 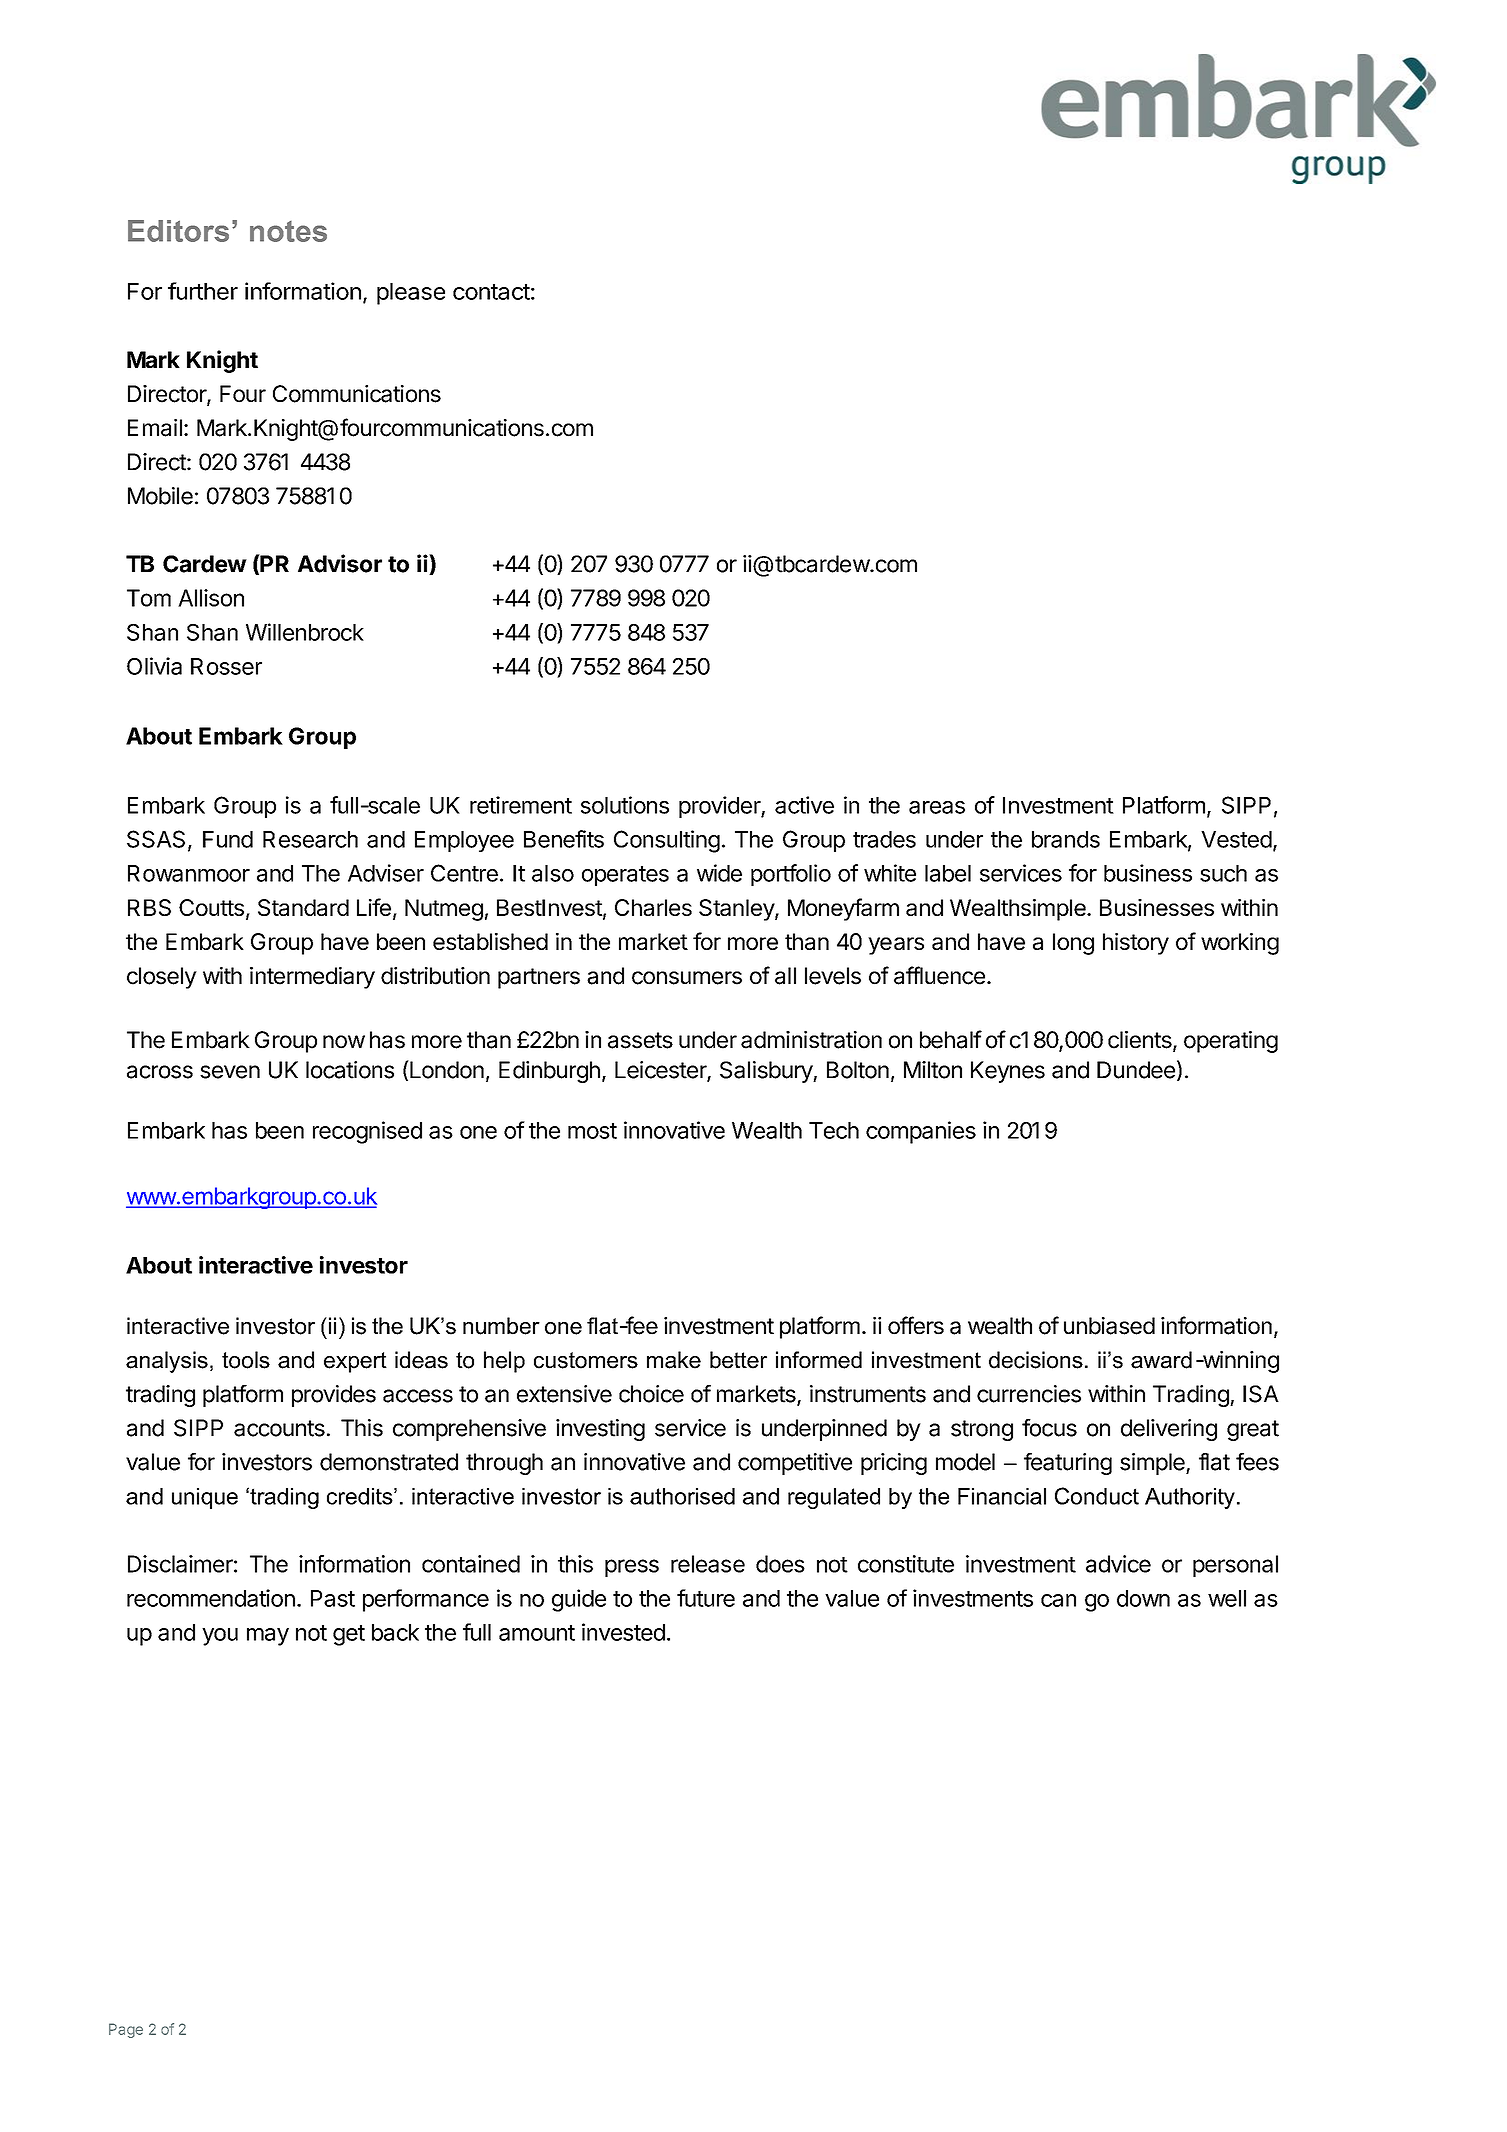 What do you see at coordinates (203, 291) in the screenshot?
I see `further` at bounding box center [203, 291].
